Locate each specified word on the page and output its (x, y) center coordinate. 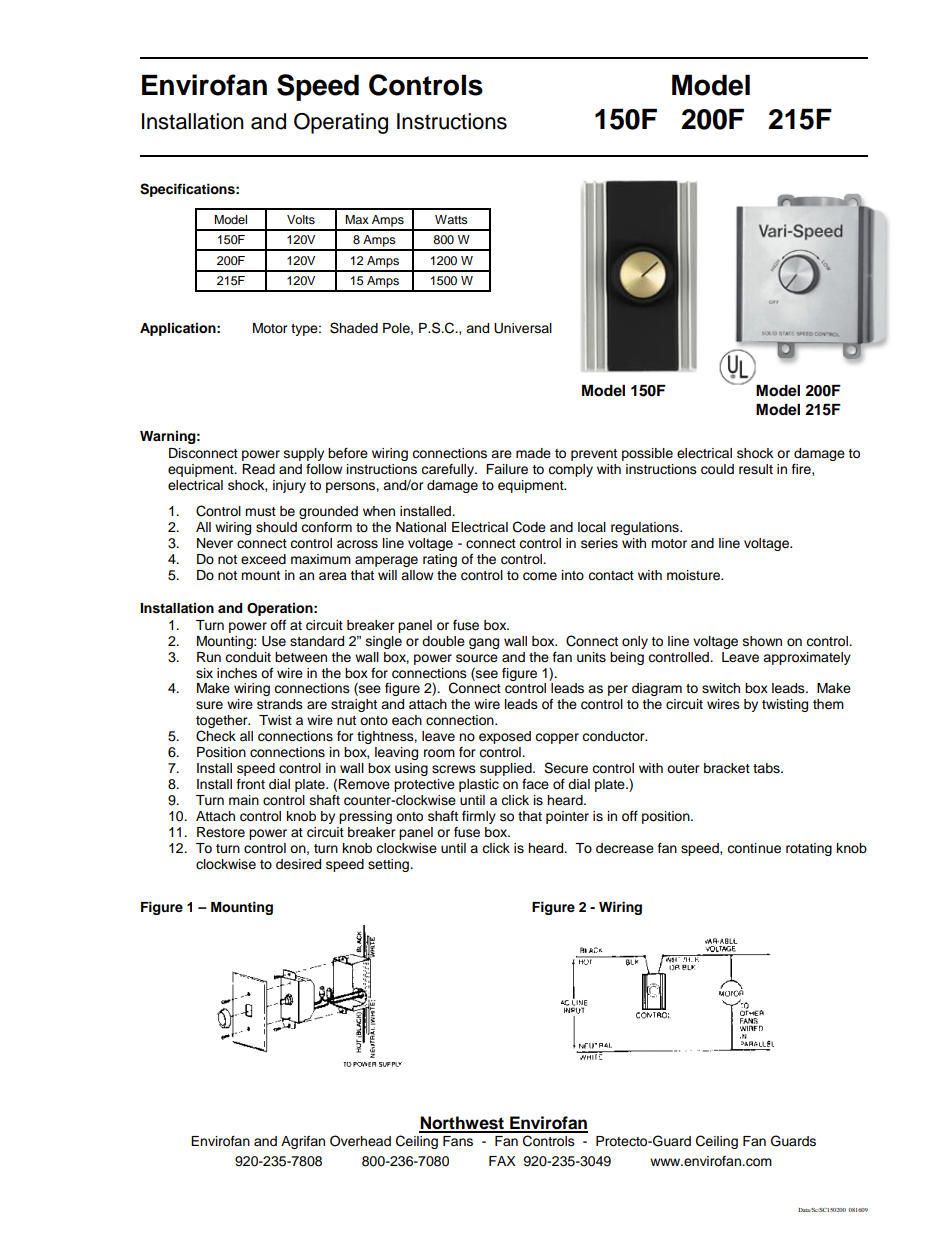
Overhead (360, 1141)
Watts (451, 219)
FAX (502, 1161)
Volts (301, 219)
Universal (523, 328)
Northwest (462, 1124)
